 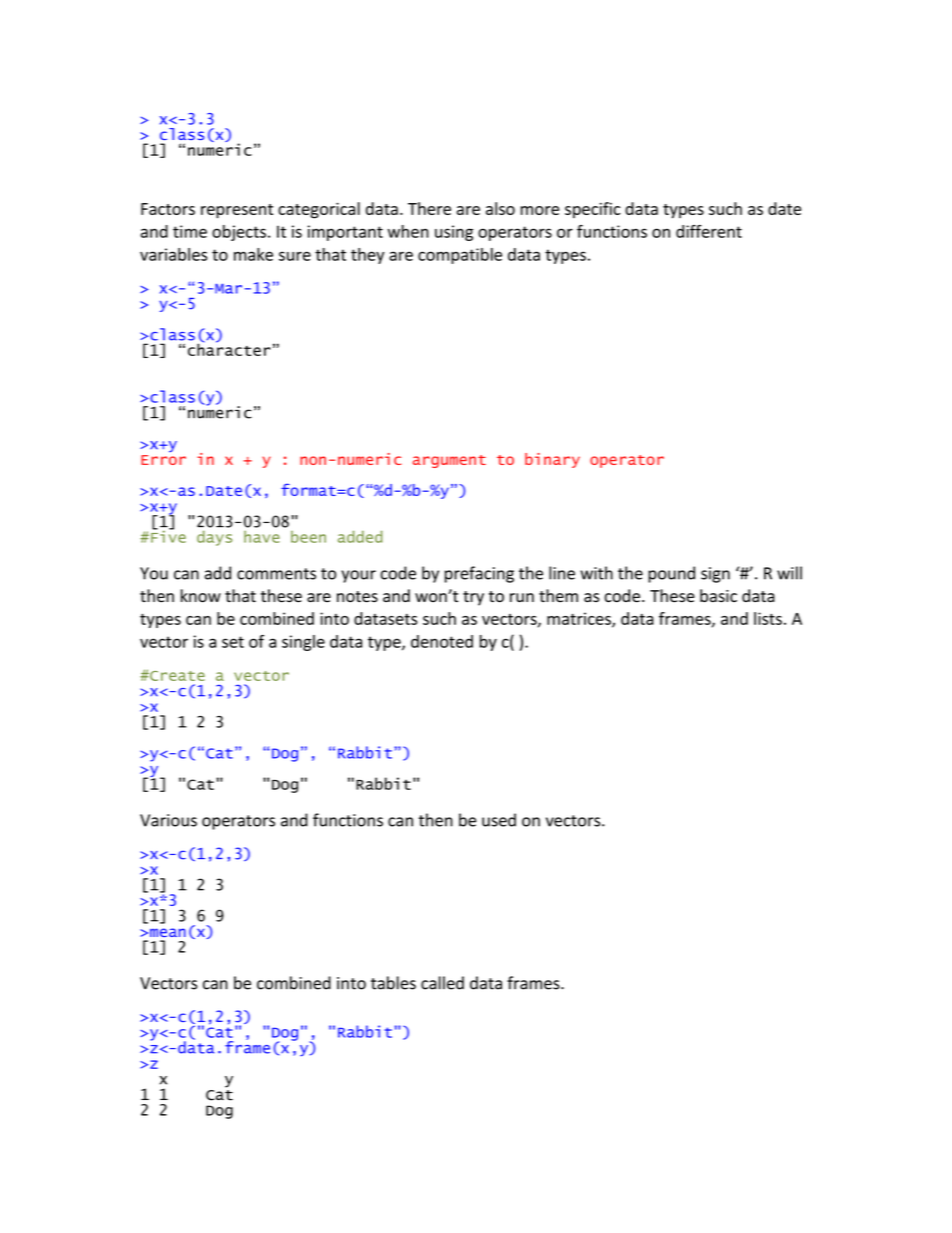 I want to click on using, so click(x=454, y=233).
